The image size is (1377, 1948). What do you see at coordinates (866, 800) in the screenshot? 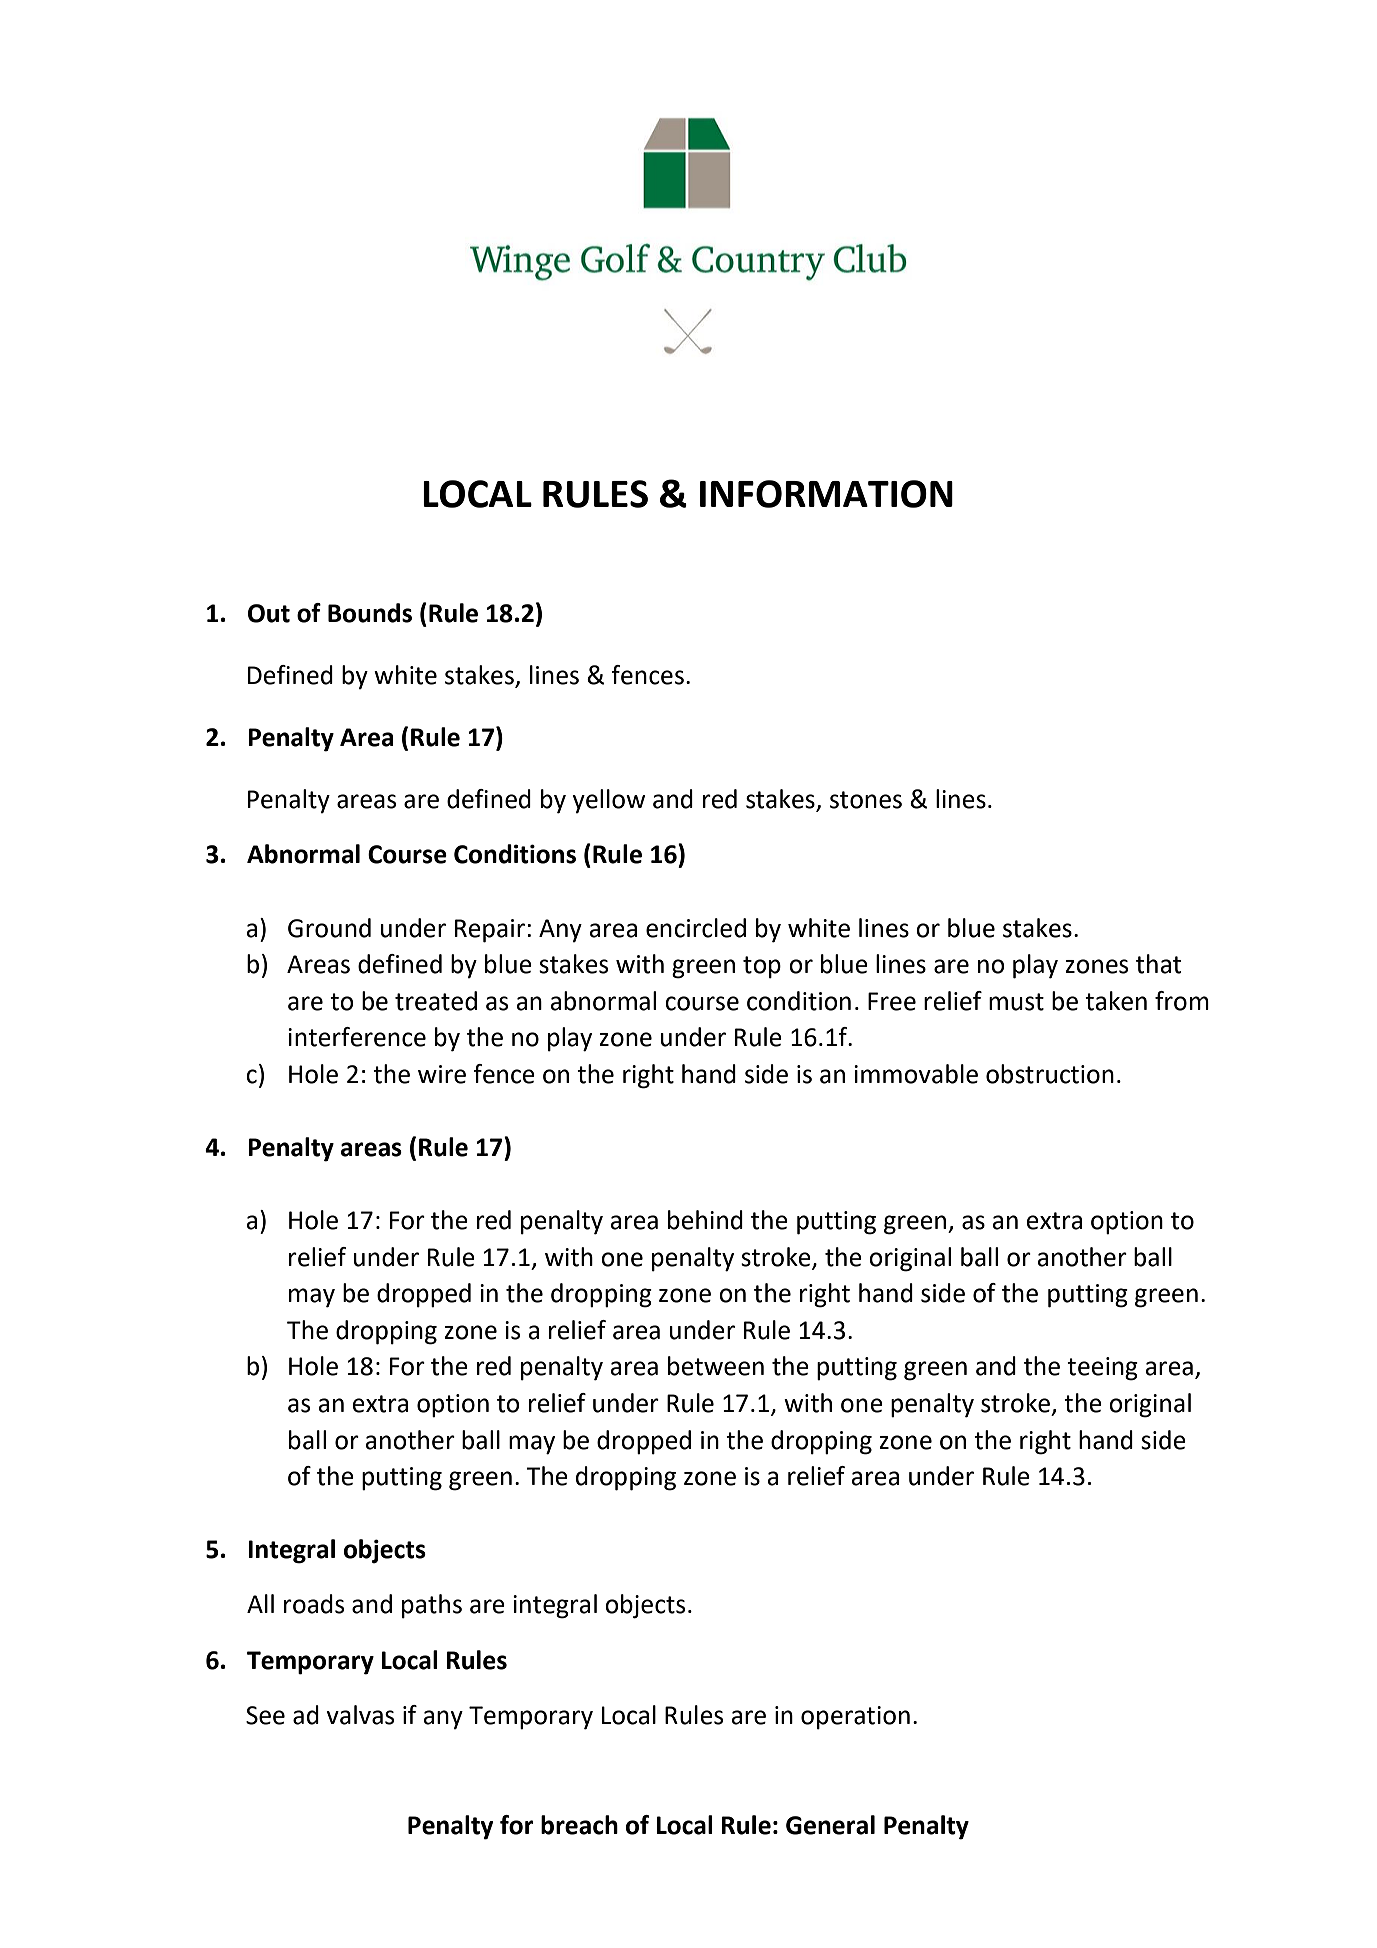
I see `stones` at bounding box center [866, 800].
